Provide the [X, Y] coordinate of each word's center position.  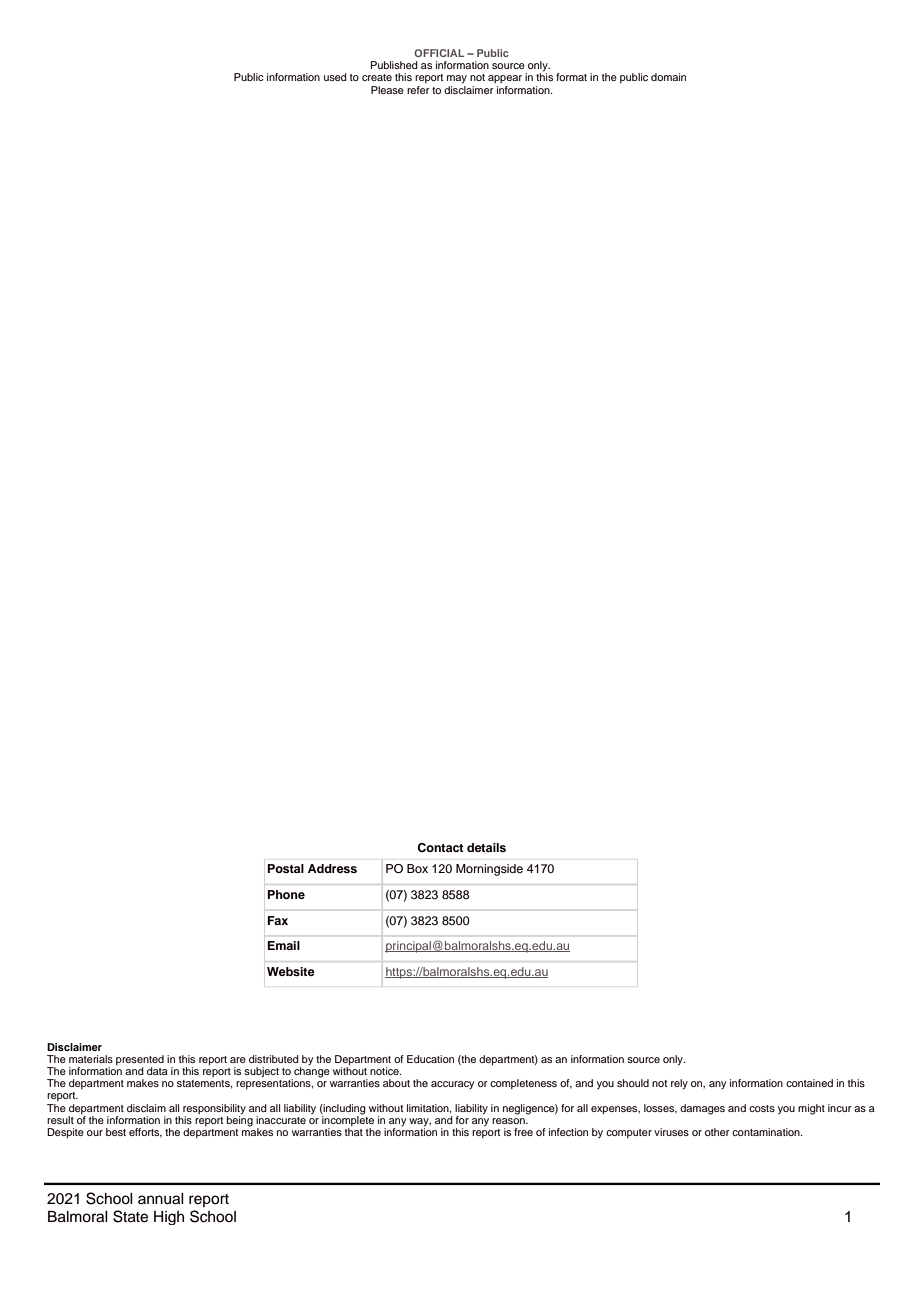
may [457, 79]
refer [418, 90]
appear [505, 79]
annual [161, 1199]
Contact [440, 848]
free [523, 1132]
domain [668, 77]
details [486, 847]
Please [387, 90]
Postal [286, 868]
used [335, 77]
